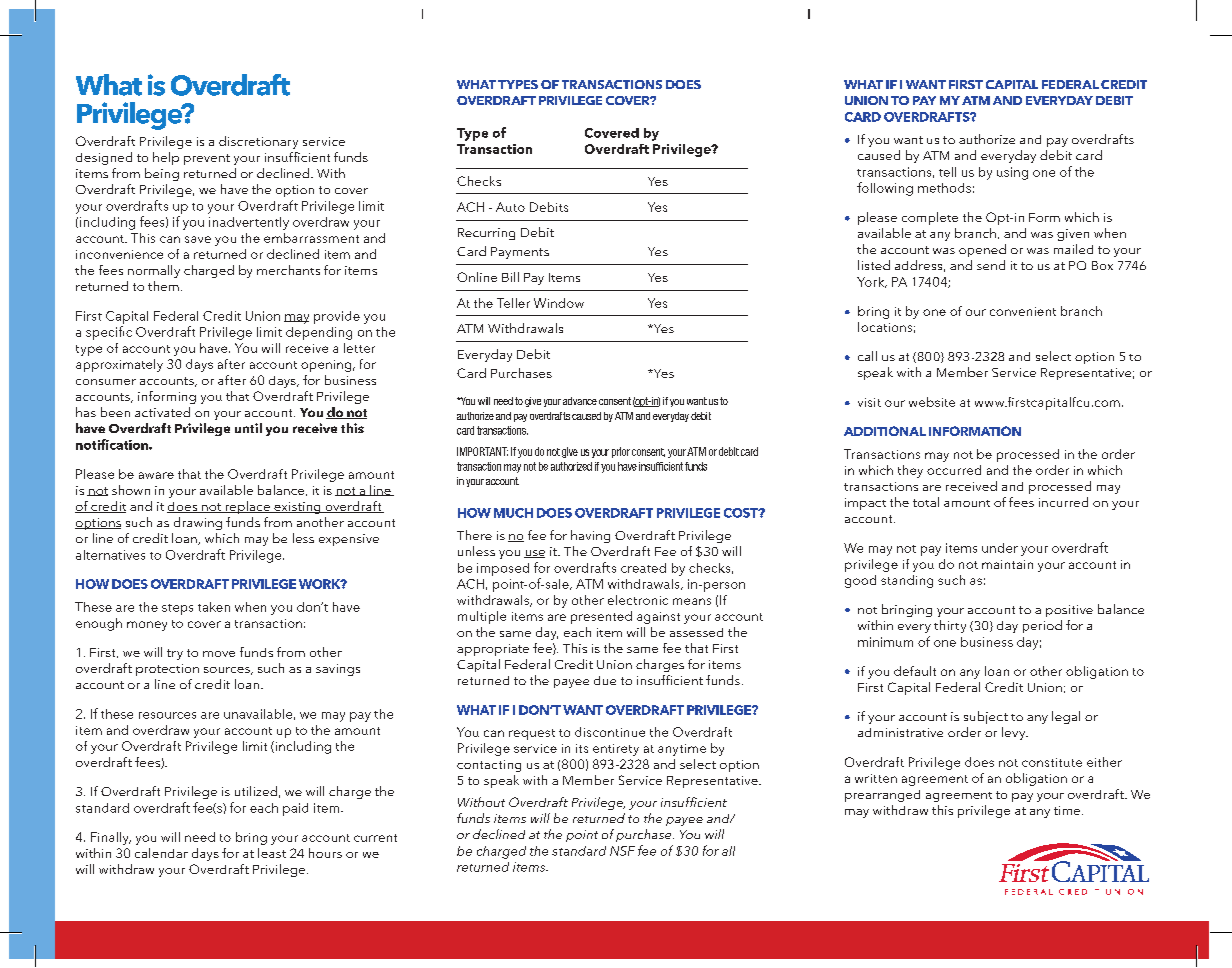 Image resolution: width=1232 pixels, height=968 pixels. I want to click on using, so click(1012, 173).
